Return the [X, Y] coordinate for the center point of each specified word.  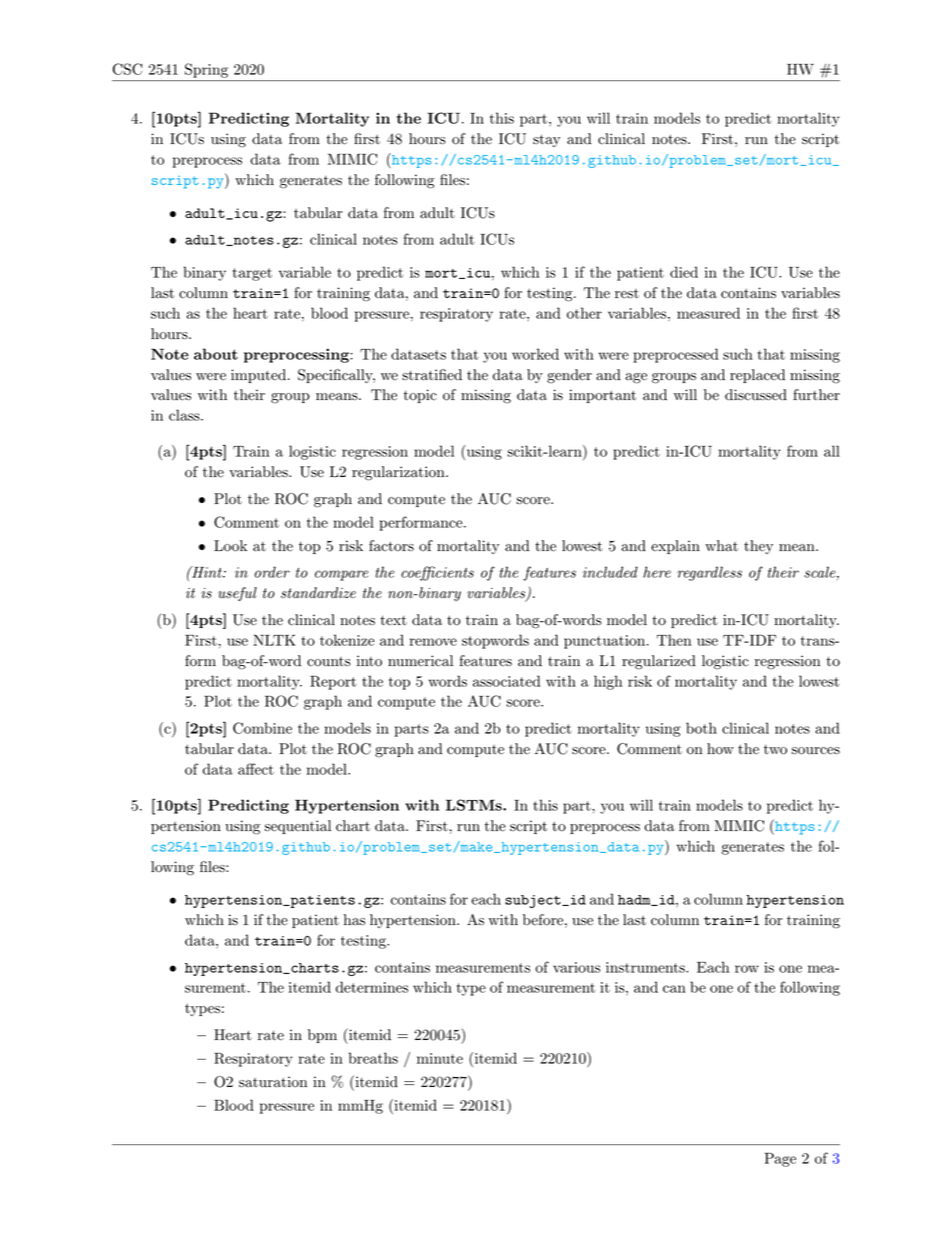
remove [433, 642]
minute [440, 1058]
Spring [206, 70]
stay [546, 141]
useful [237, 594]
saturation [273, 1082]
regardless [709, 573]
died [684, 272]
